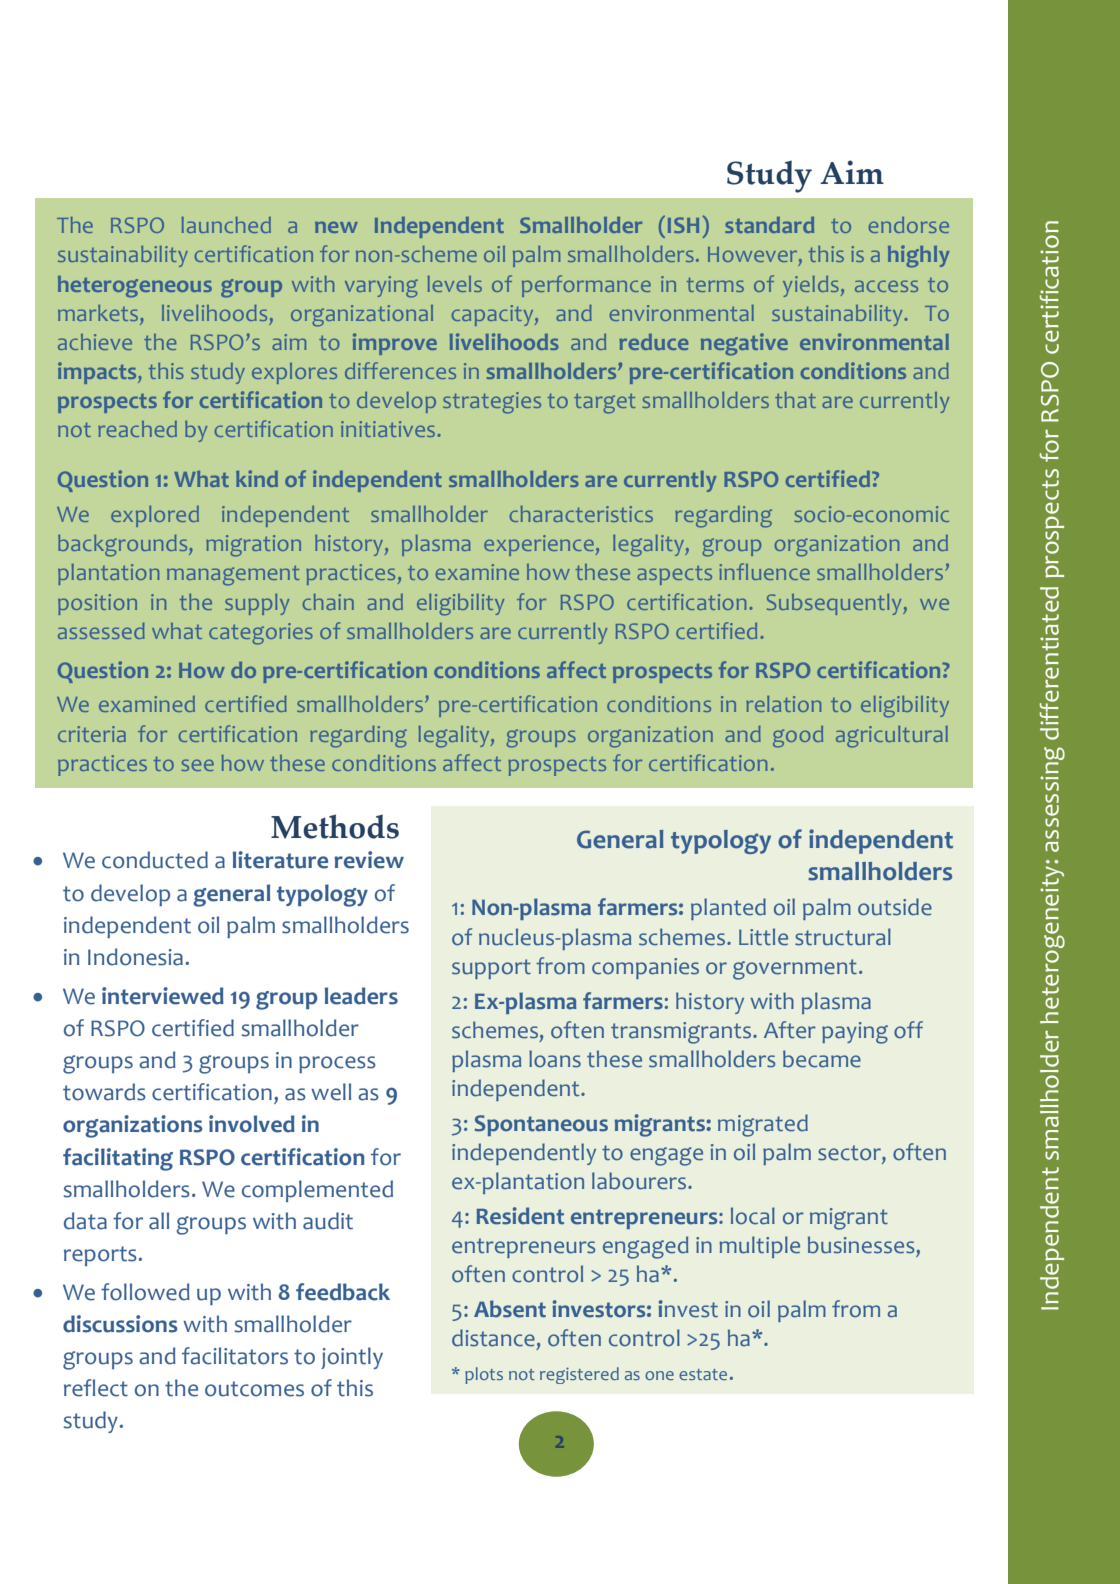 This page has width=1120, height=1584. I want to click on heterogeneous, so click(135, 287).
